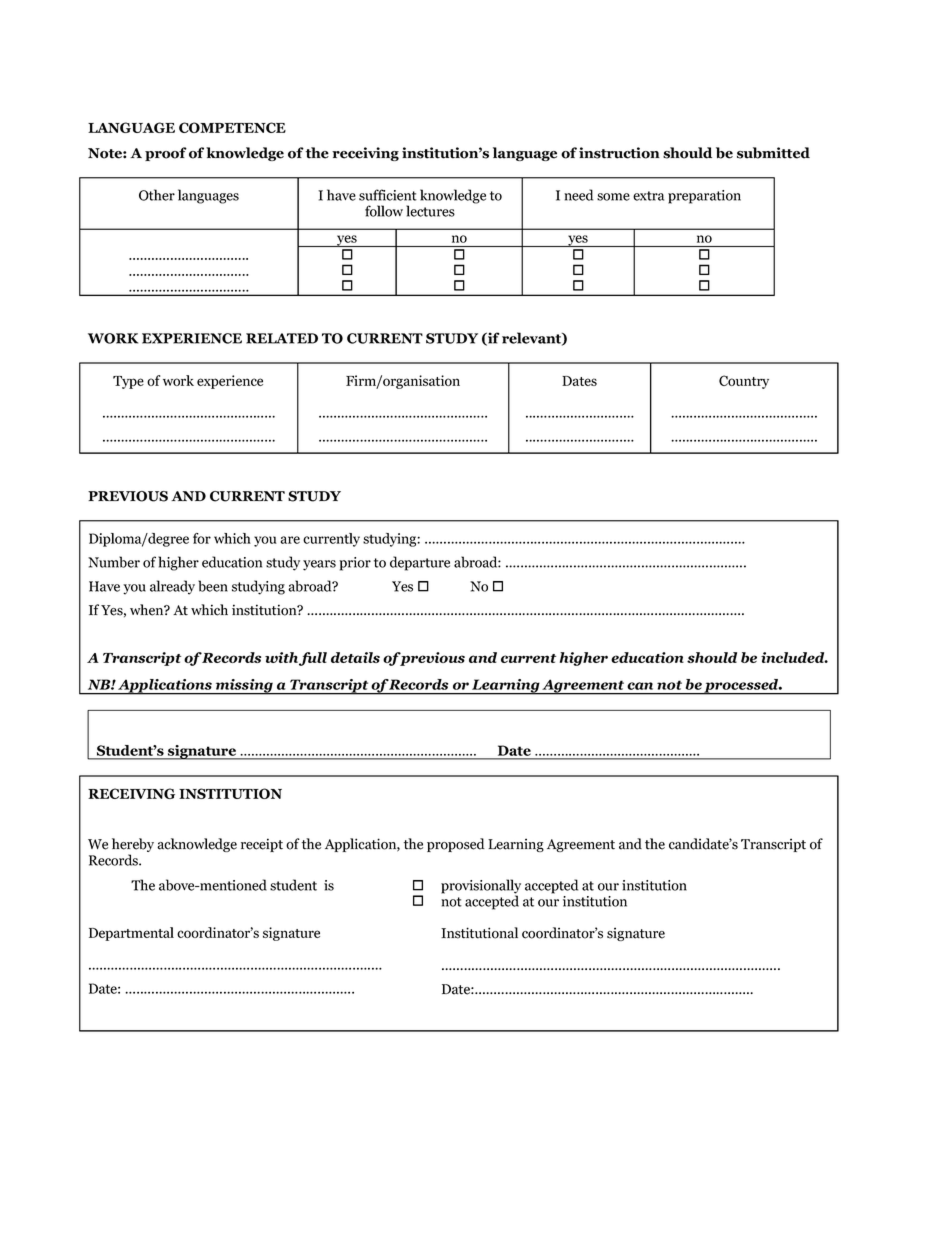  What do you see at coordinates (131, 934) in the image?
I see `Departmental` at bounding box center [131, 934].
